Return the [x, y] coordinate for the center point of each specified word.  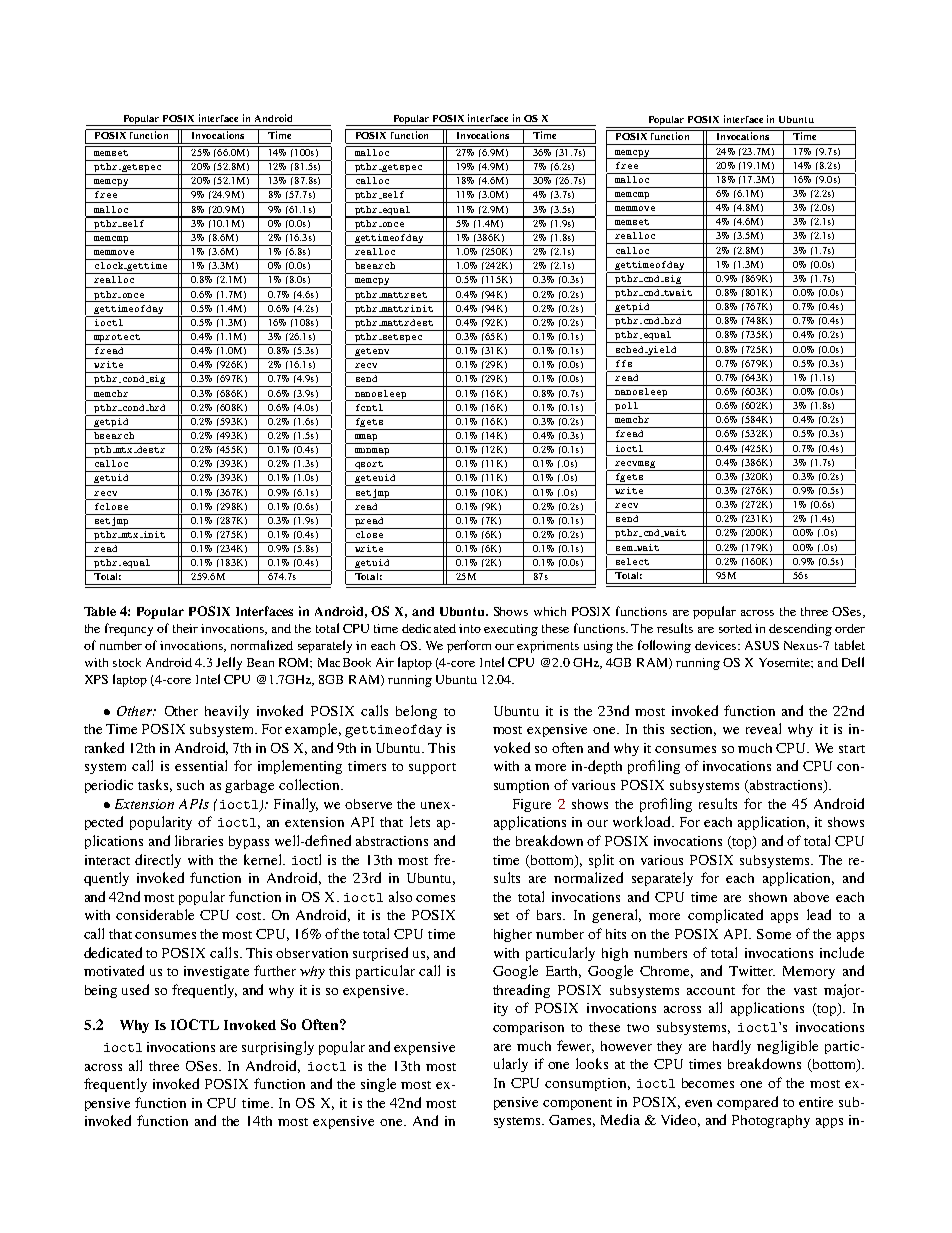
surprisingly [278, 1048]
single [378, 1085]
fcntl [369, 407]
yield [663, 351]
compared [747, 1103]
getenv [372, 353]
